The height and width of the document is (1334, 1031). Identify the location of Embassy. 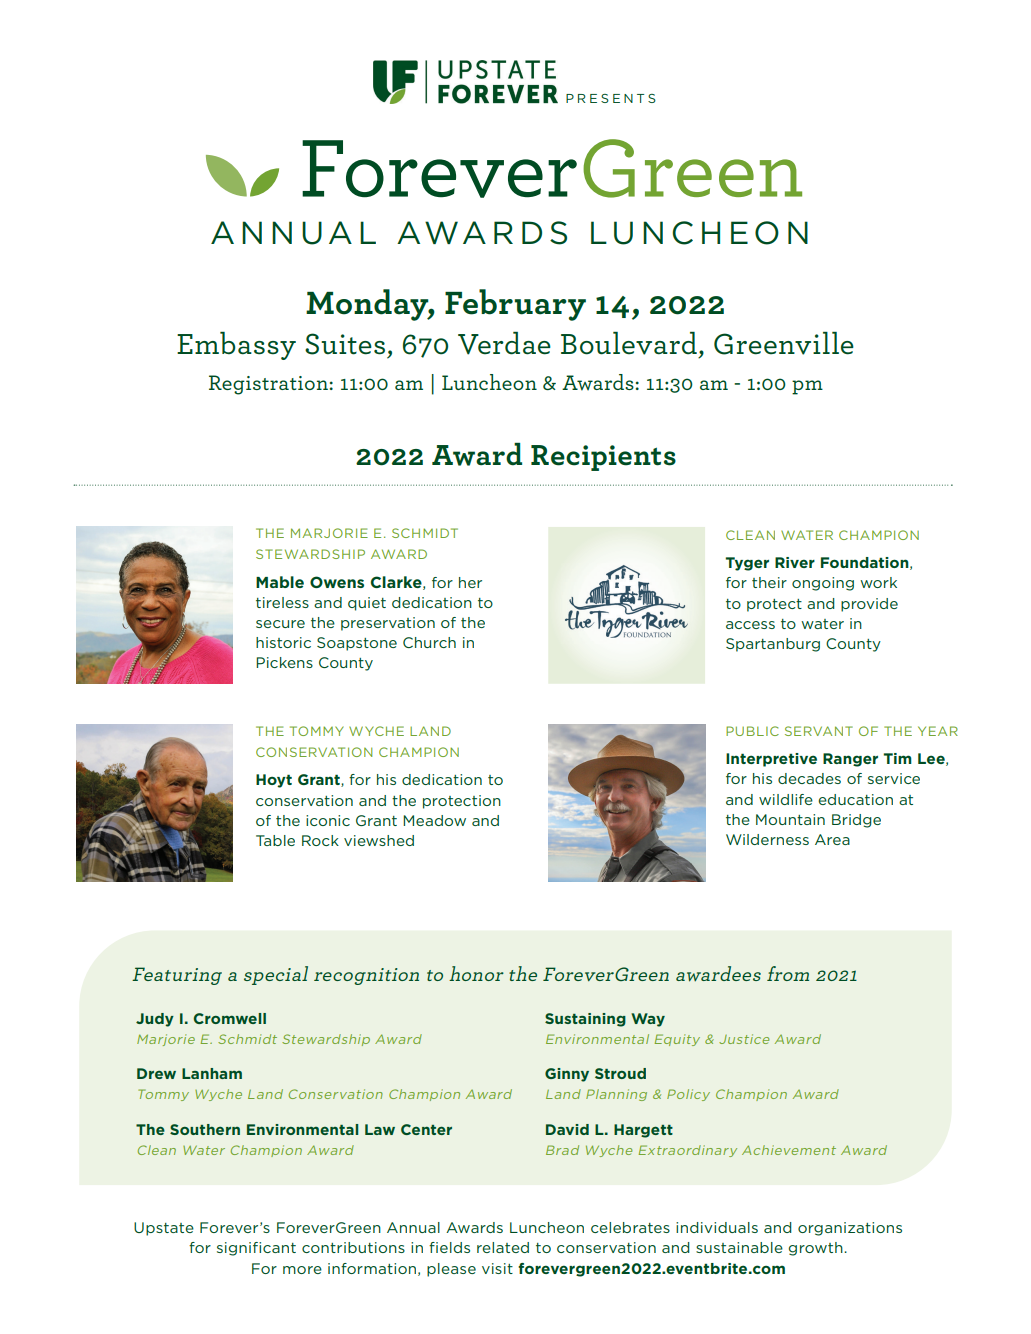
(236, 346).
